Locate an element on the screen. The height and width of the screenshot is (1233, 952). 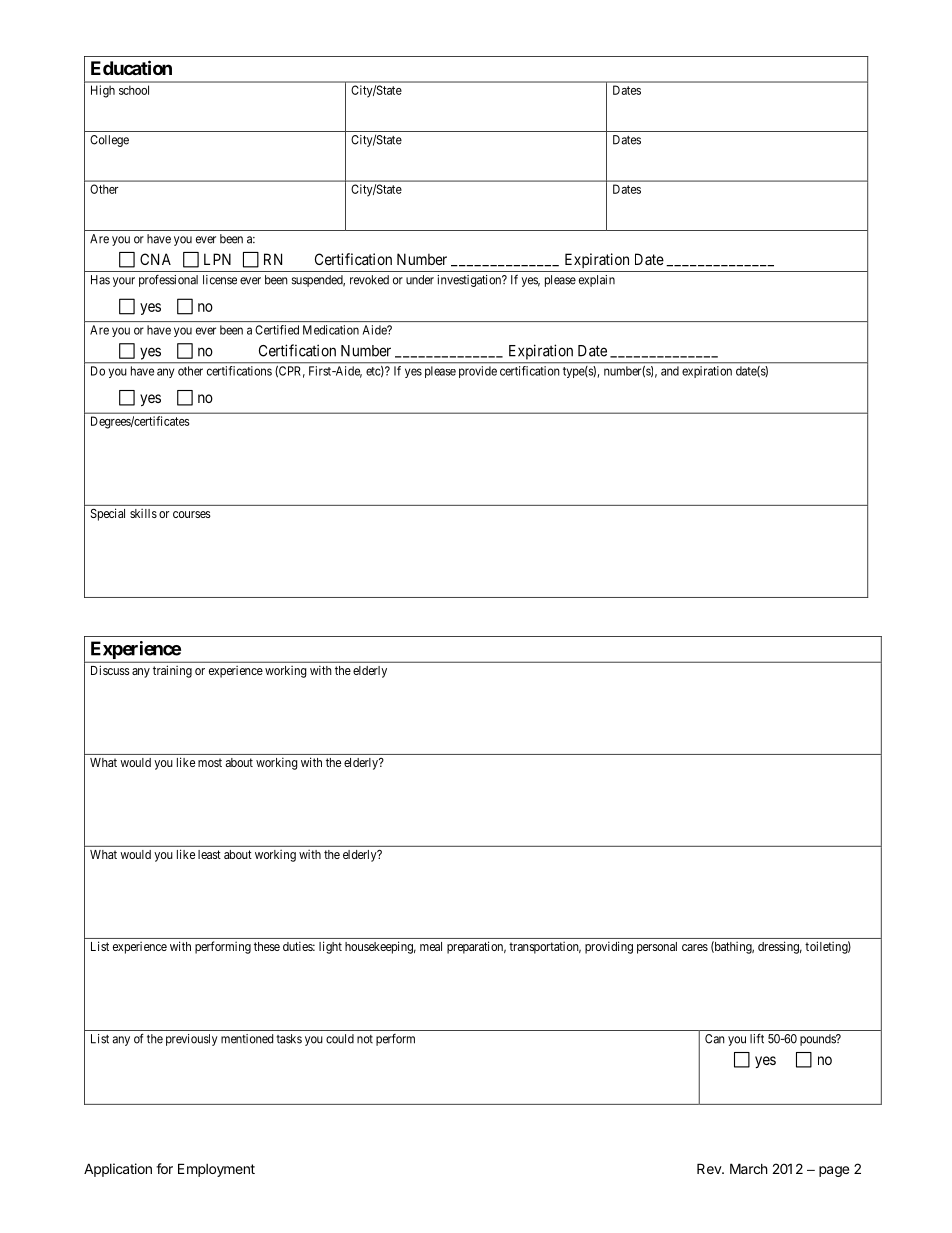
and is located at coordinates (670, 371).
